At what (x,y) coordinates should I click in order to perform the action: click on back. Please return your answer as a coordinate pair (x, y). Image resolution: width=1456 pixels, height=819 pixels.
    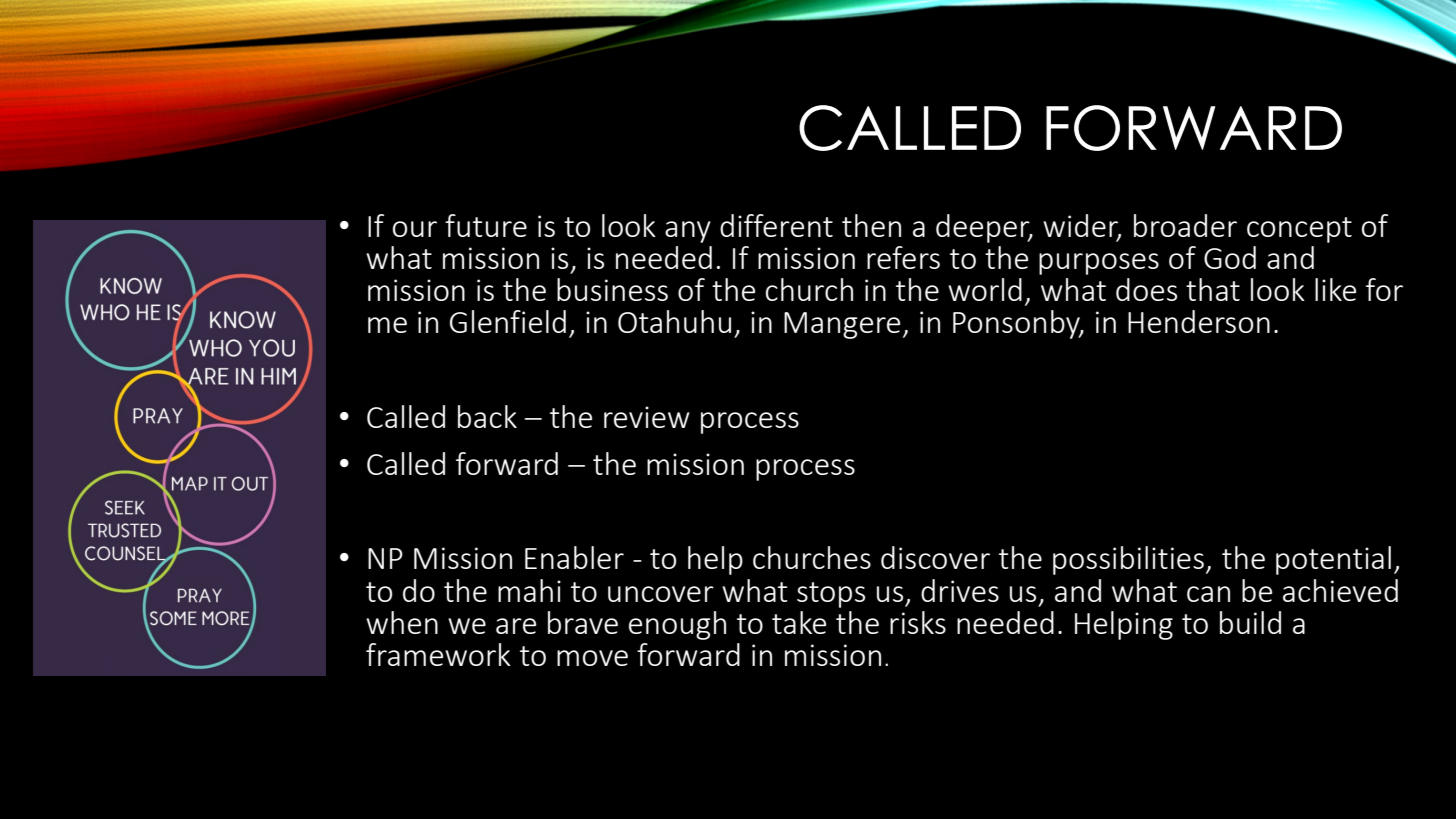
    Looking at the image, I should click on (487, 416).
